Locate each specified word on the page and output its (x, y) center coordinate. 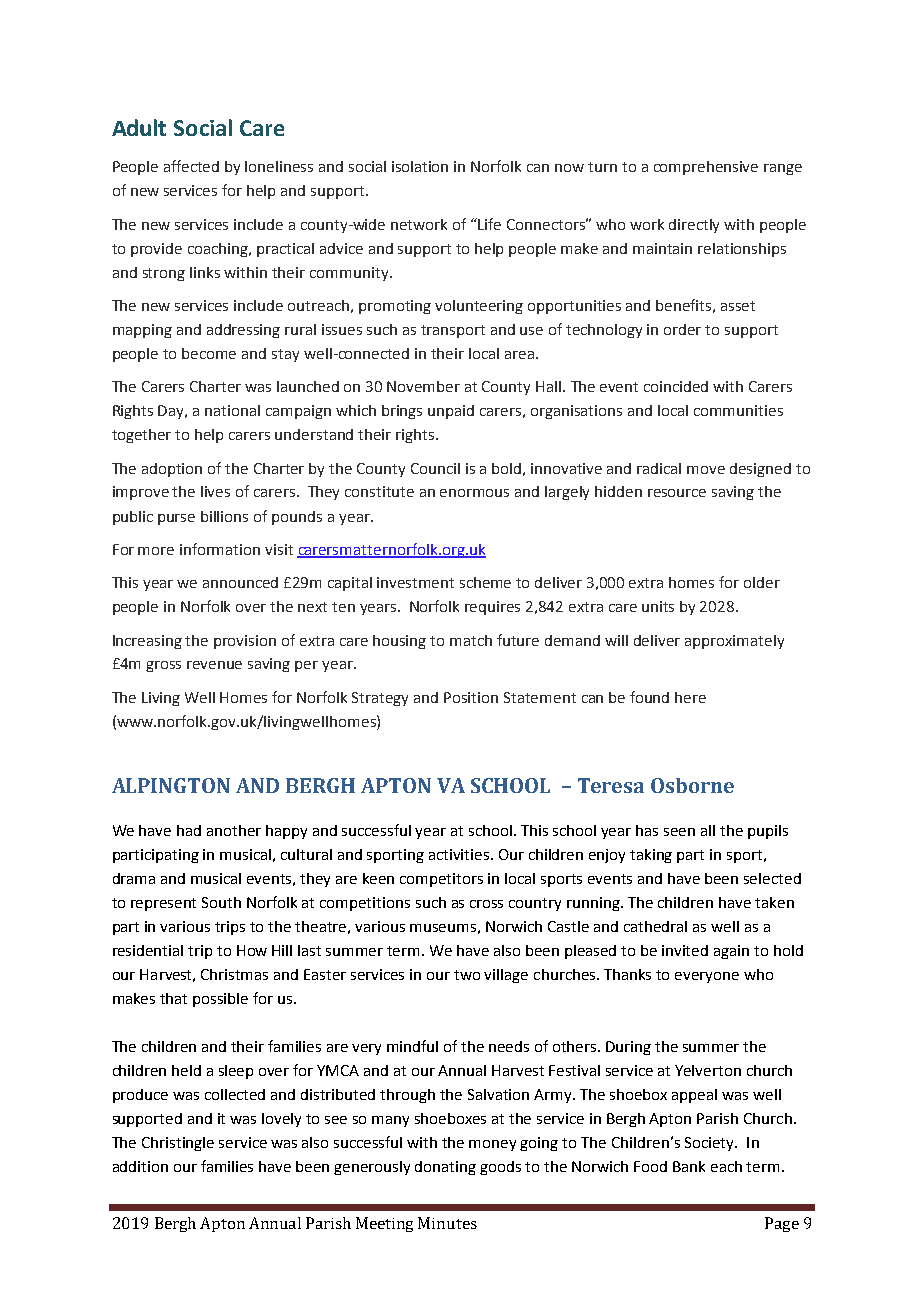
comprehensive (706, 168)
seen (679, 832)
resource (677, 493)
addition (140, 1166)
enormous (474, 493)
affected (191, 166)
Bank (689, 1166)
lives (215, 491)
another (234, 830)
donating (445, 1168)
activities (460, 854)
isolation (420, 166)
